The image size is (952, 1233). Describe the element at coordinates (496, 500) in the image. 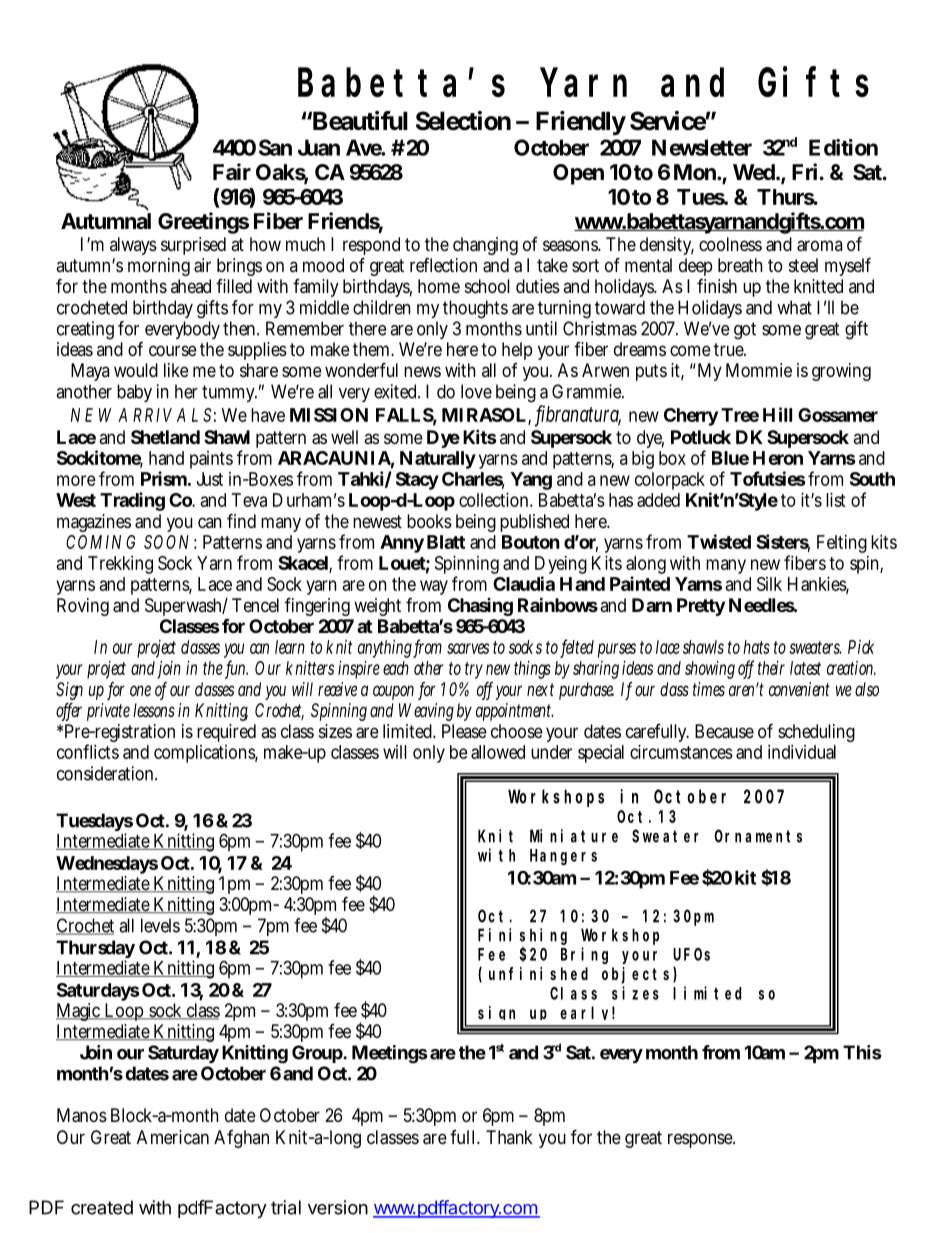

I see `collection` at that location.
